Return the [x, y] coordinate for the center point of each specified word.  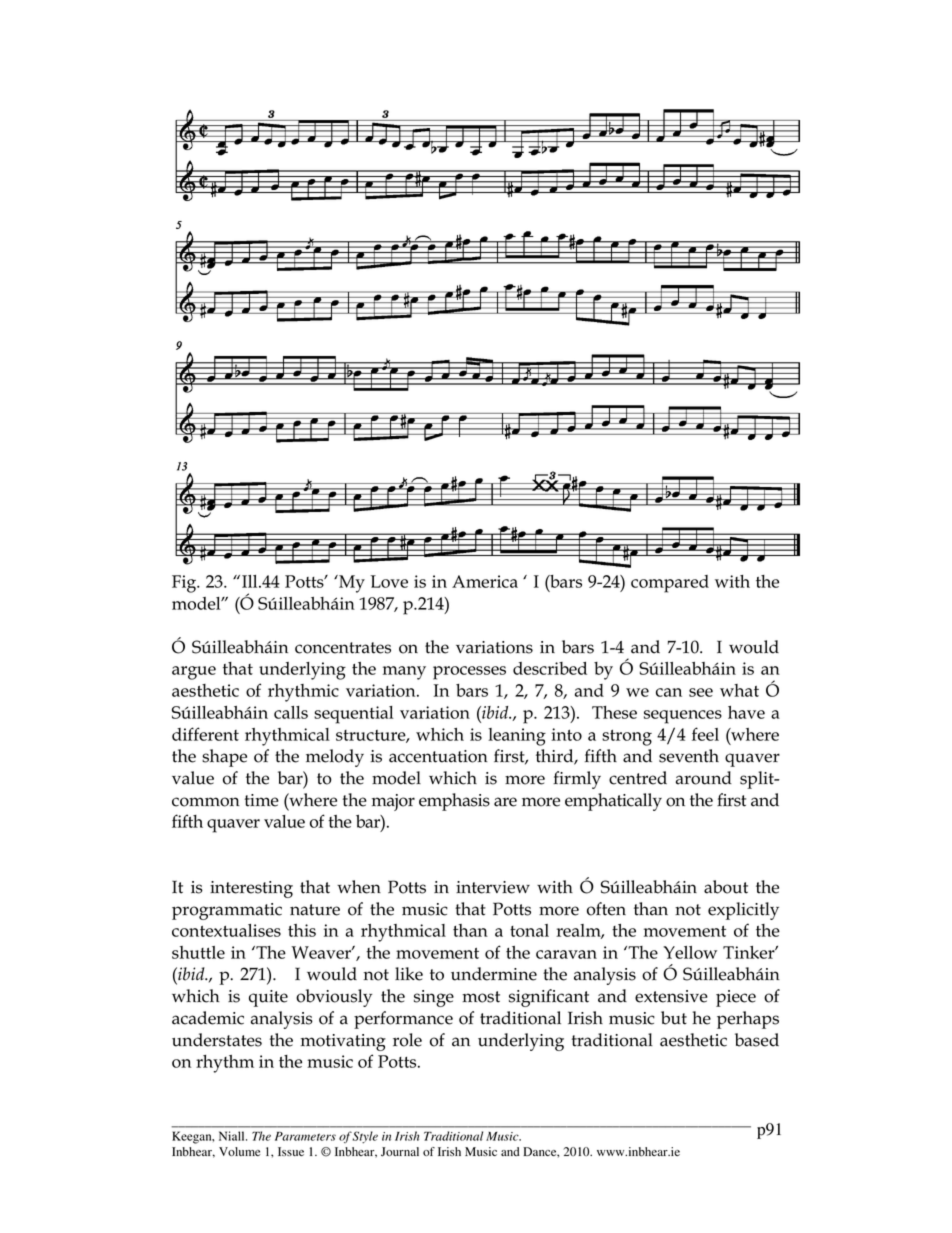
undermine [494, 974]
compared [670, 584]
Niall [233, 1136]
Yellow [690, 952]
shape [224, 758]
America [485, 581]
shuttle [198, 952]
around [704, 778]
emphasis [454, 802]
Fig [185, 584]
